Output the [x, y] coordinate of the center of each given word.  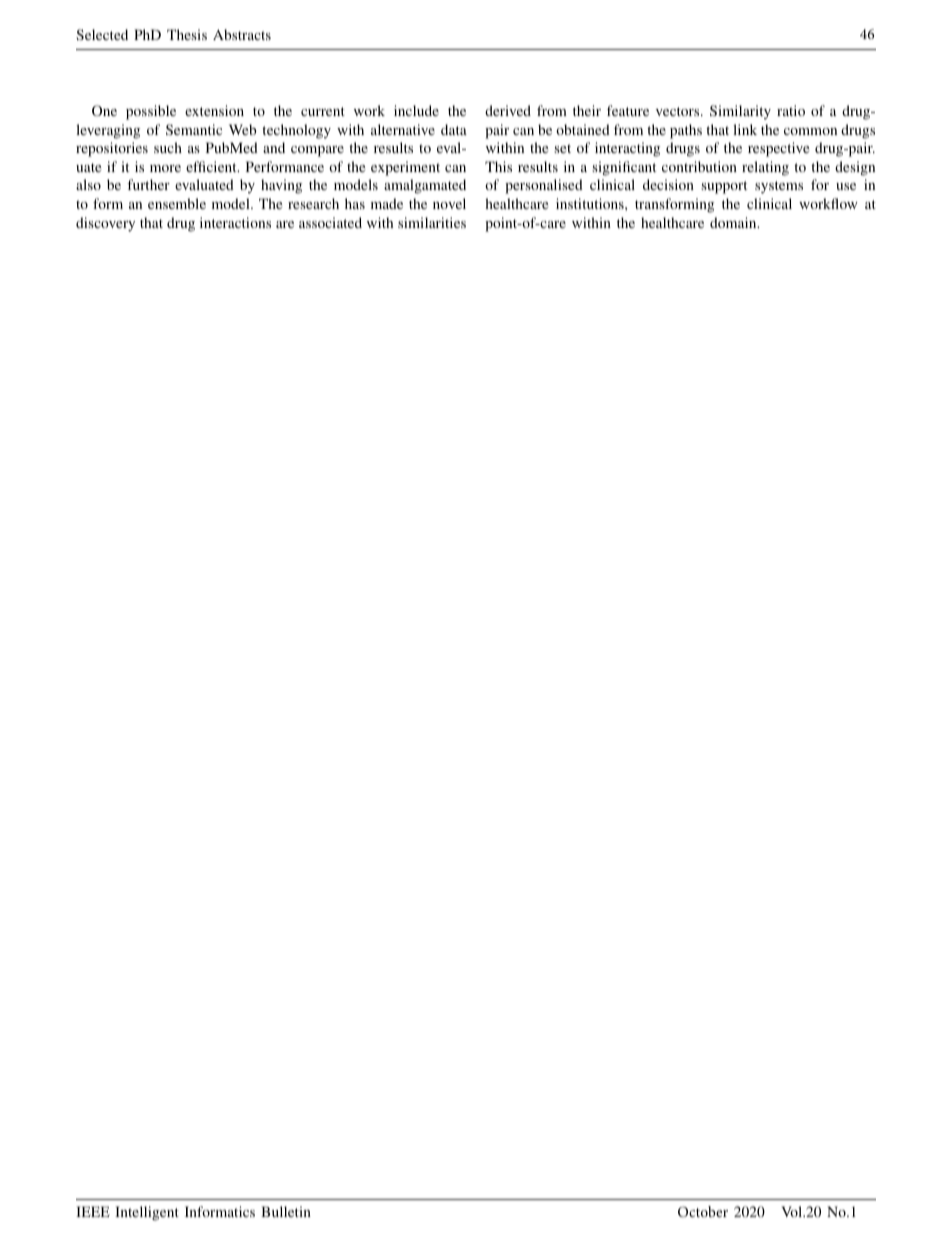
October [703, 1211]
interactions [235, 222]
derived [508, 110]
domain [734, 222]
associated [330, 222]
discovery [105, 224]
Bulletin [286, 1211]
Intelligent [147, 1213]
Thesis [187, 34]
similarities [432, 222]
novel [449, 203]
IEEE [93, 1211]
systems [779, 187]
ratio [791, 110]
